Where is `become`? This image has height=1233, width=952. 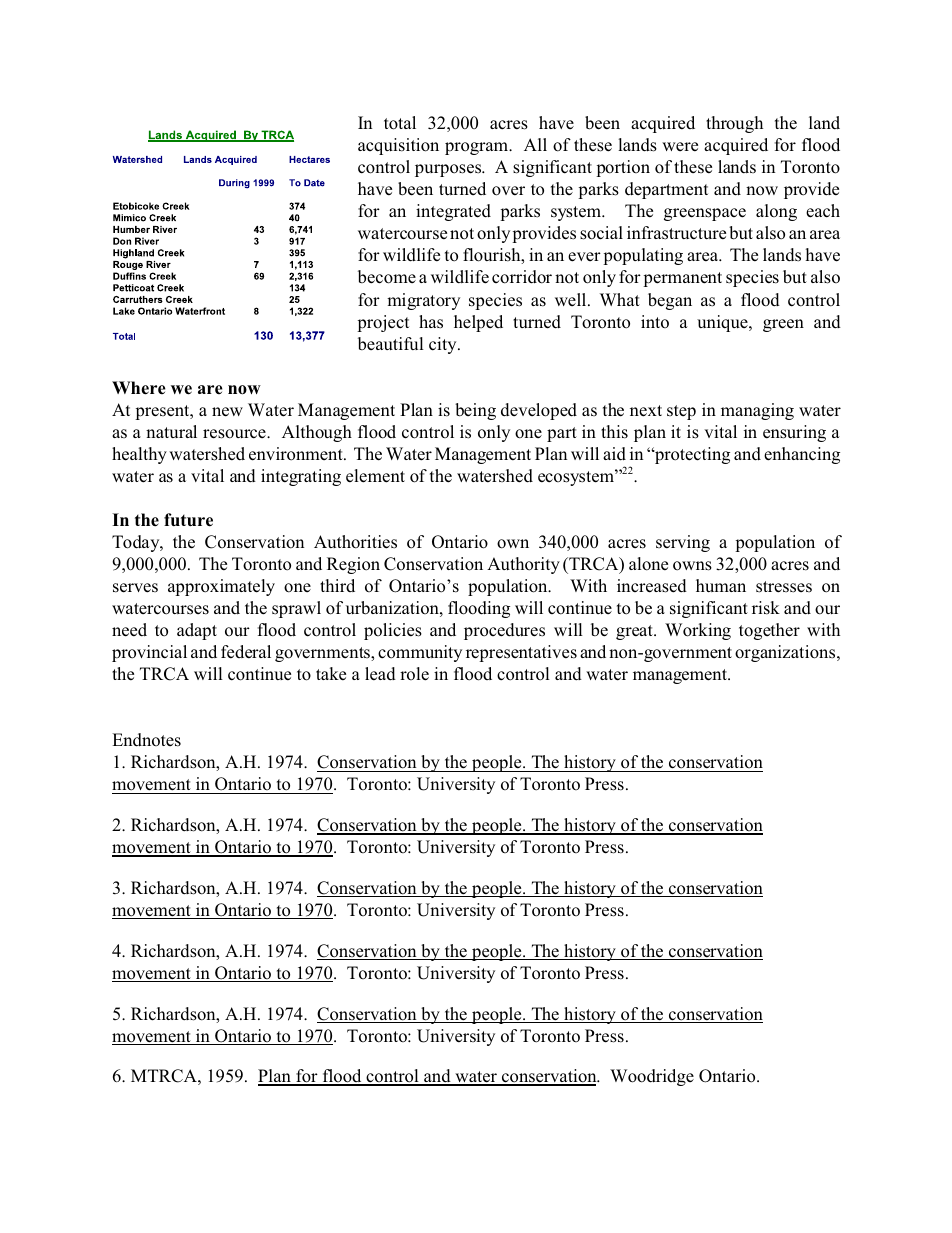 become is located at coordinates (387, 277).
